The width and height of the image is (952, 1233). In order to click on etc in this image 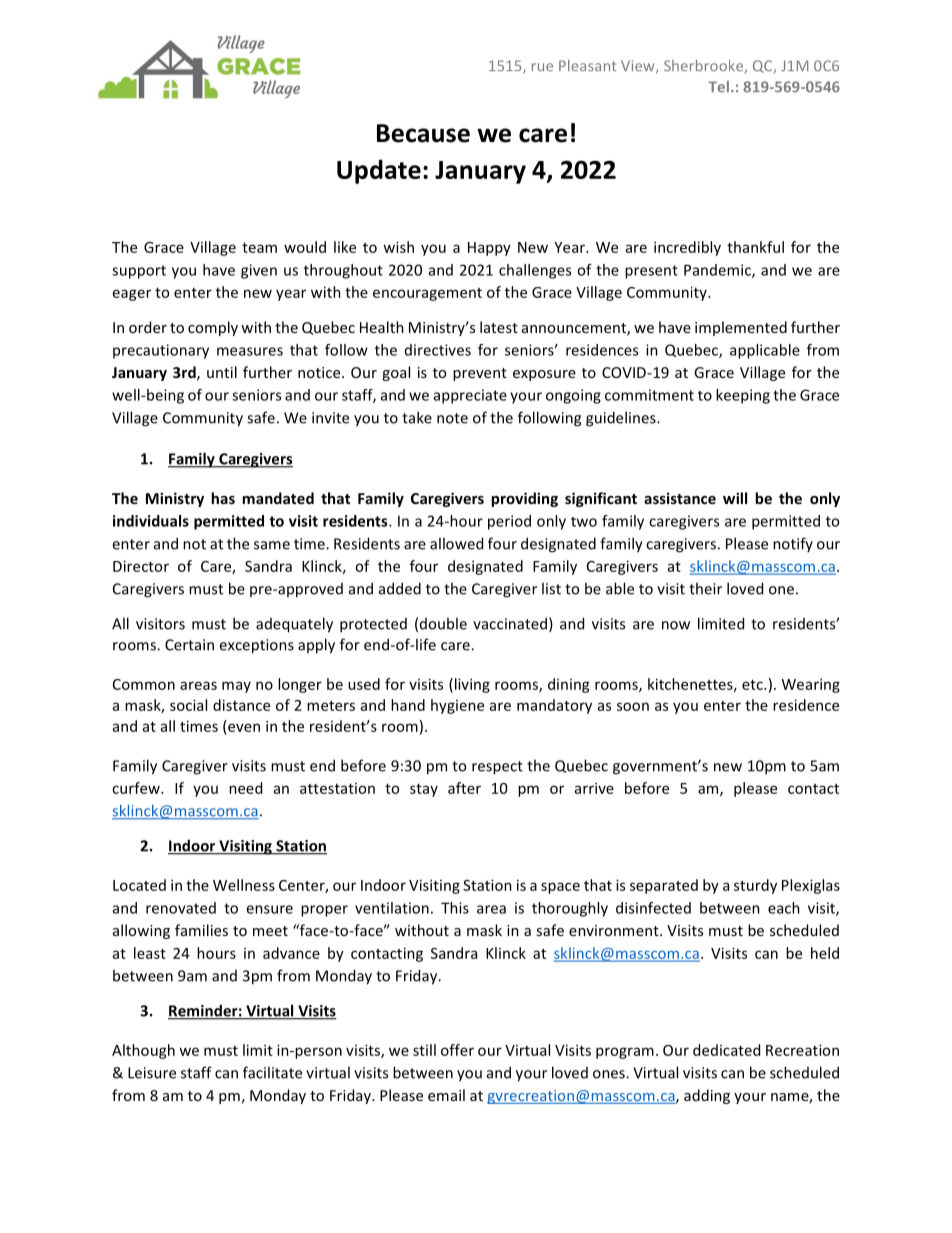, I will do `click(753, 685)`.
